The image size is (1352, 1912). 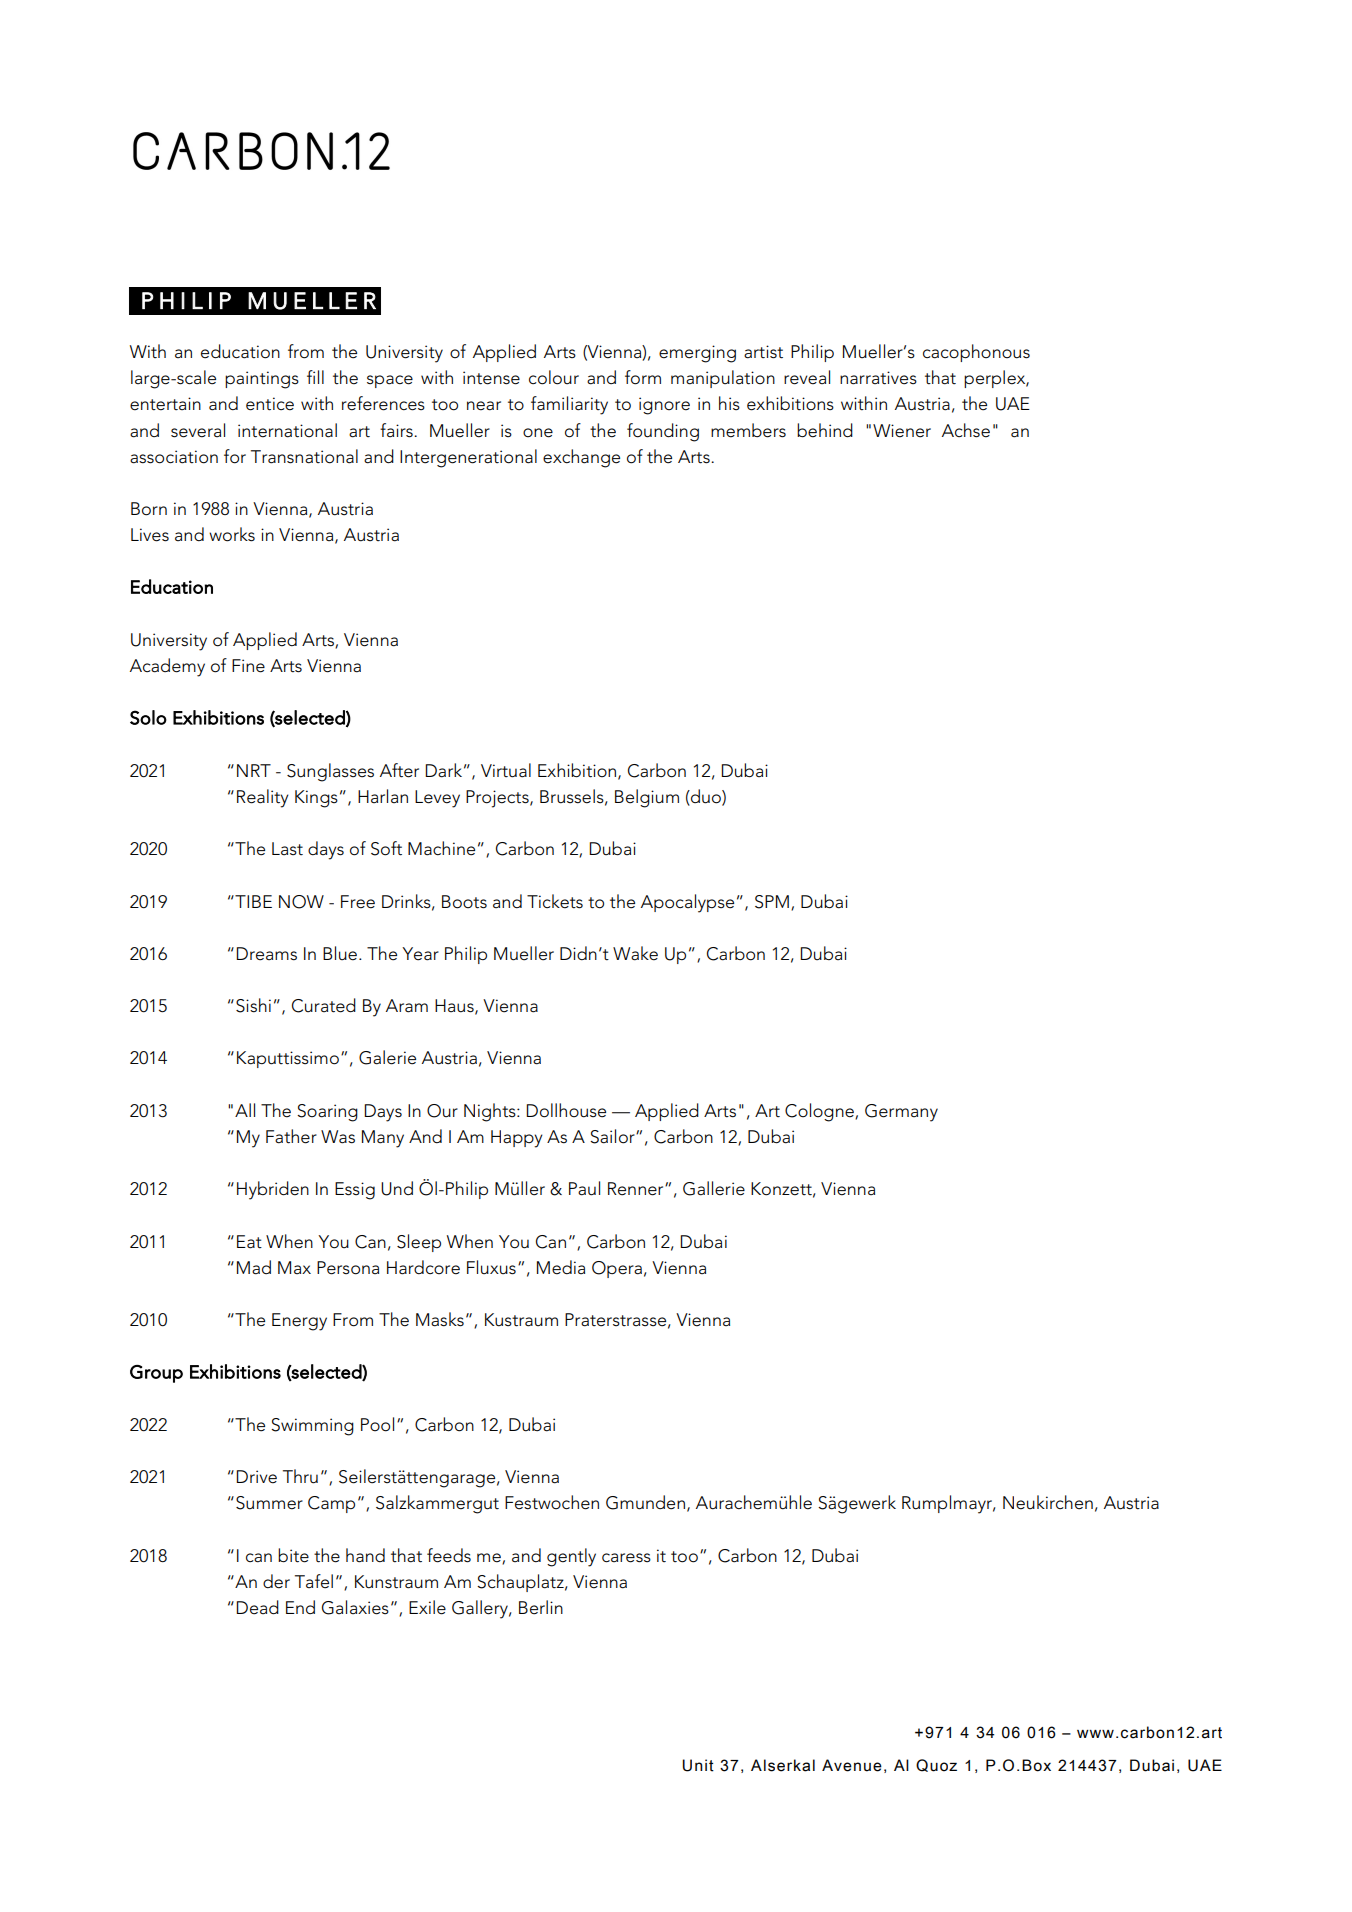 What do you see at coordinates (262, 380) in the screenshot?
I see `paintings` at bounding box center [262, 380].
